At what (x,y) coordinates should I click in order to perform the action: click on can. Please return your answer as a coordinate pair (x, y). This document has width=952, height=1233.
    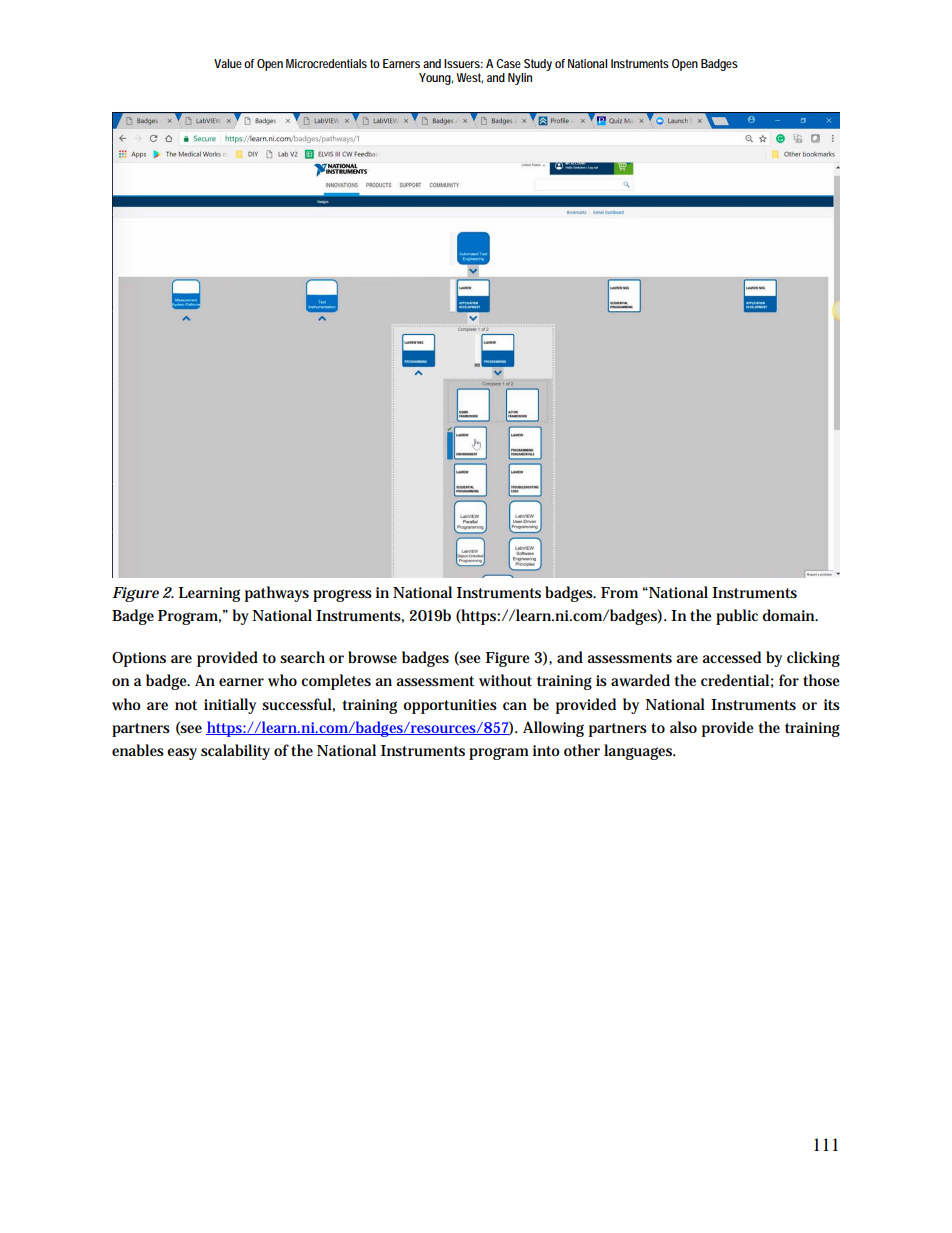
    Looking at the image, I should click on (515, 706).
